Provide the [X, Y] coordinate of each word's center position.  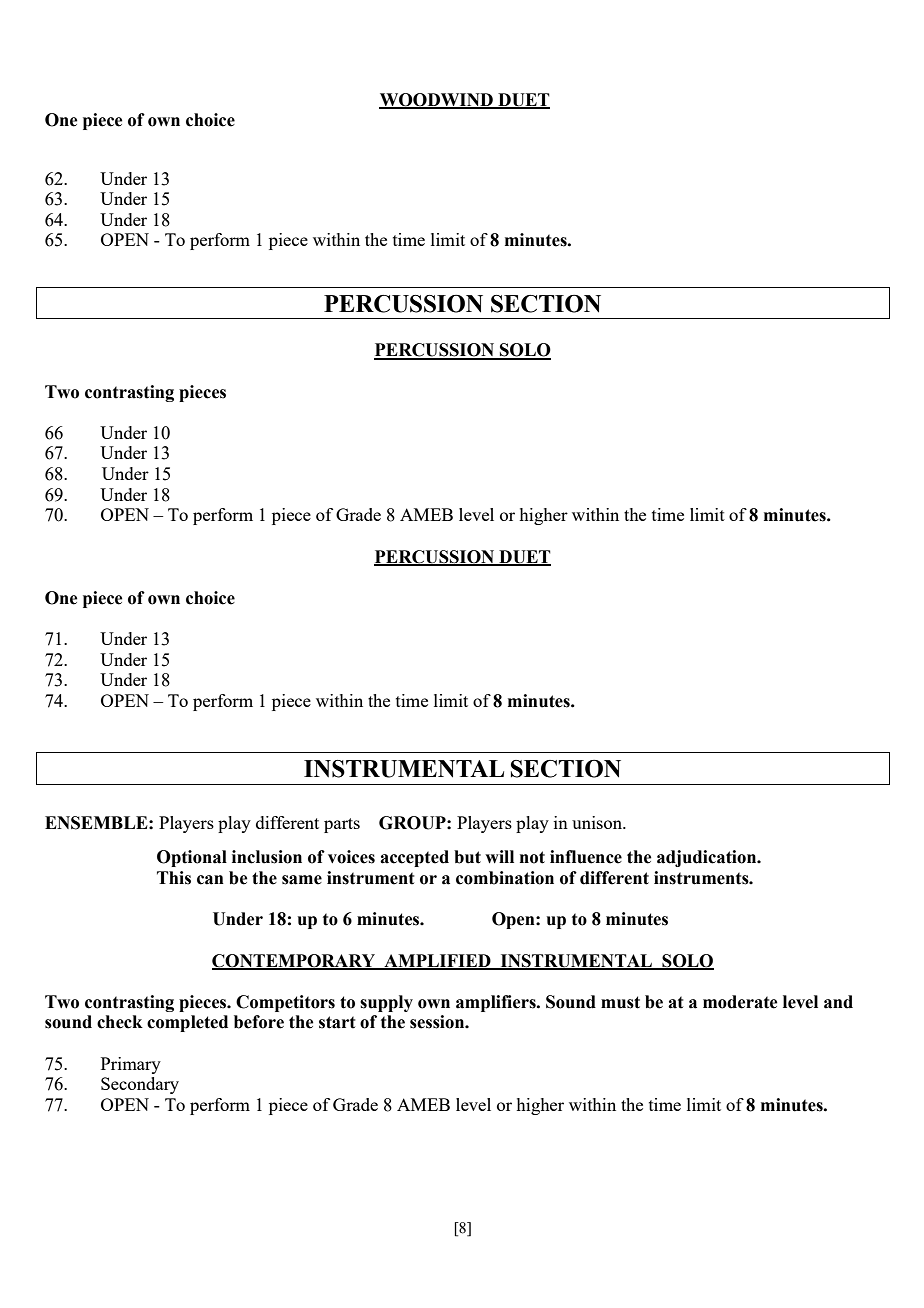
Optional [192, 858]
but [467, 857]
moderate [740, 1002]
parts [342, 825]
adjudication [708, 858]
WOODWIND [437, 100]
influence [586, 857]
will [499, 856]
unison [598, 822]
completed [187, 1023]
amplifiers [497, 1003]
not [532, 857]
